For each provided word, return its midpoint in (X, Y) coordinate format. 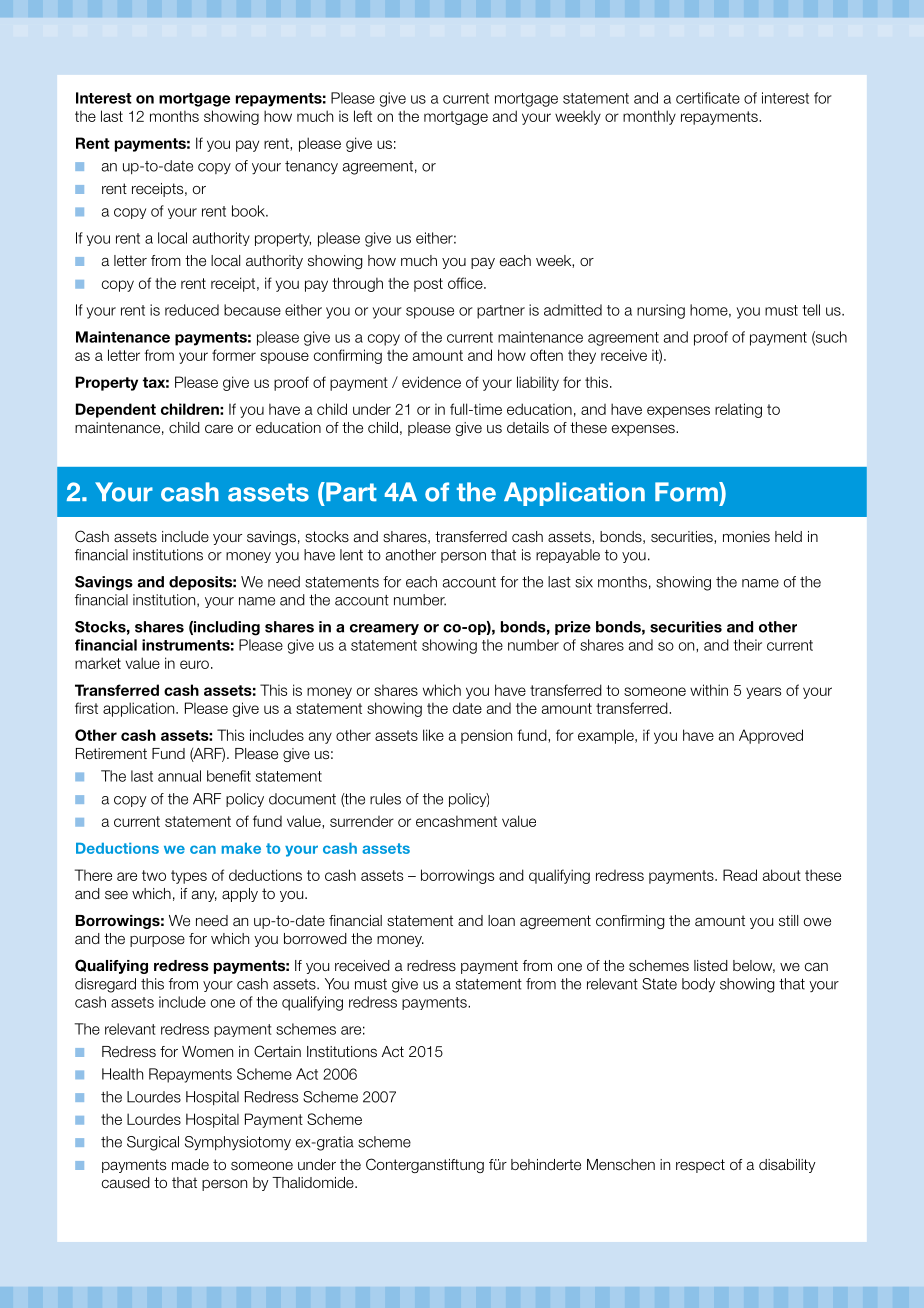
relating (738, 410)
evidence (431, 382)
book (249, 211)
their (747, 645)
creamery (384, 629)
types (189, 877)
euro (194, 664)
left (363, 116)
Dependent (116, 410)
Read (740, 875)
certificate (708, 98)
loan (501, 921)
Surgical (153, 1143)
